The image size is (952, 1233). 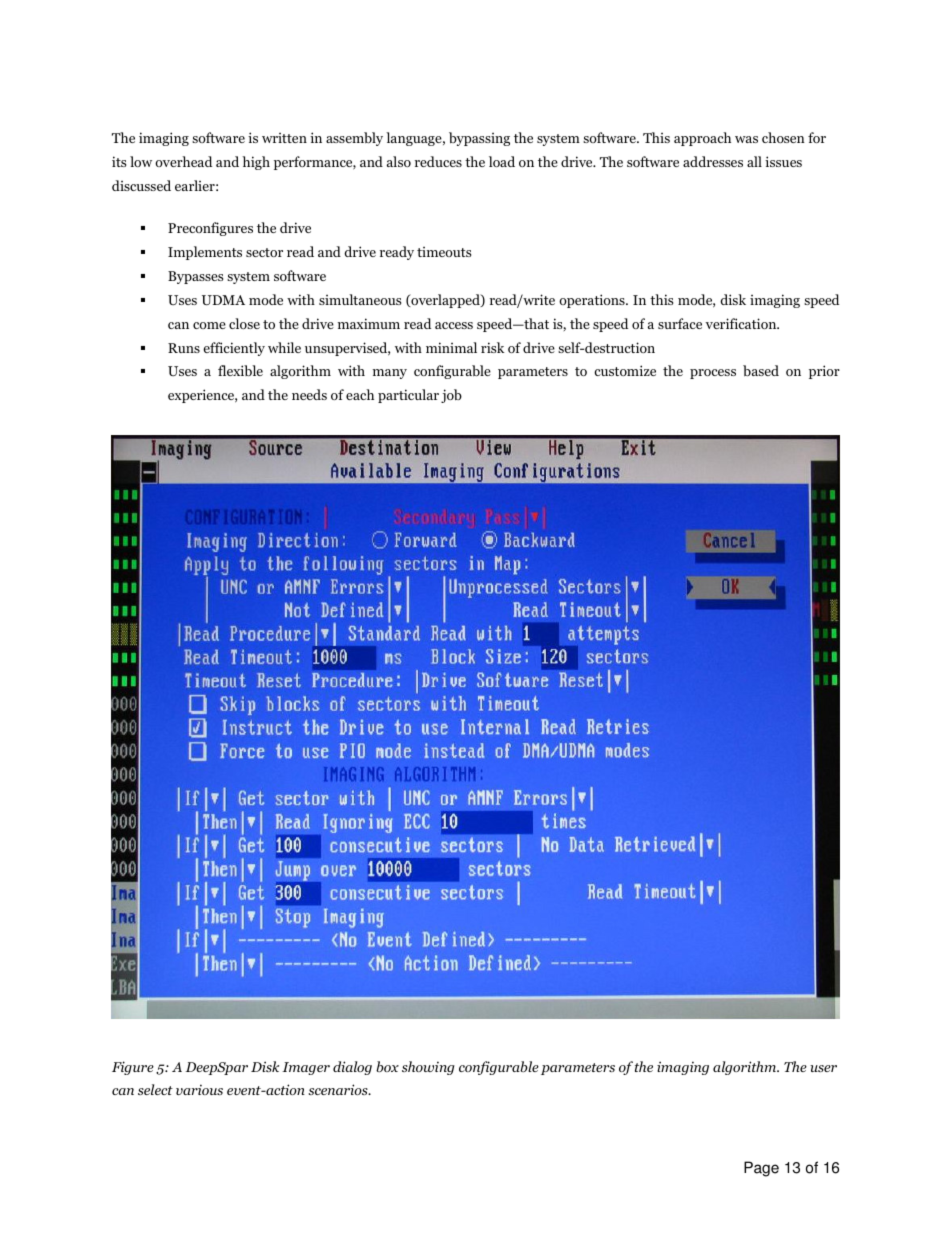 What do you see at coordinates (754, 161) in the page?
I see `all` at bounding box center [754, 161].
